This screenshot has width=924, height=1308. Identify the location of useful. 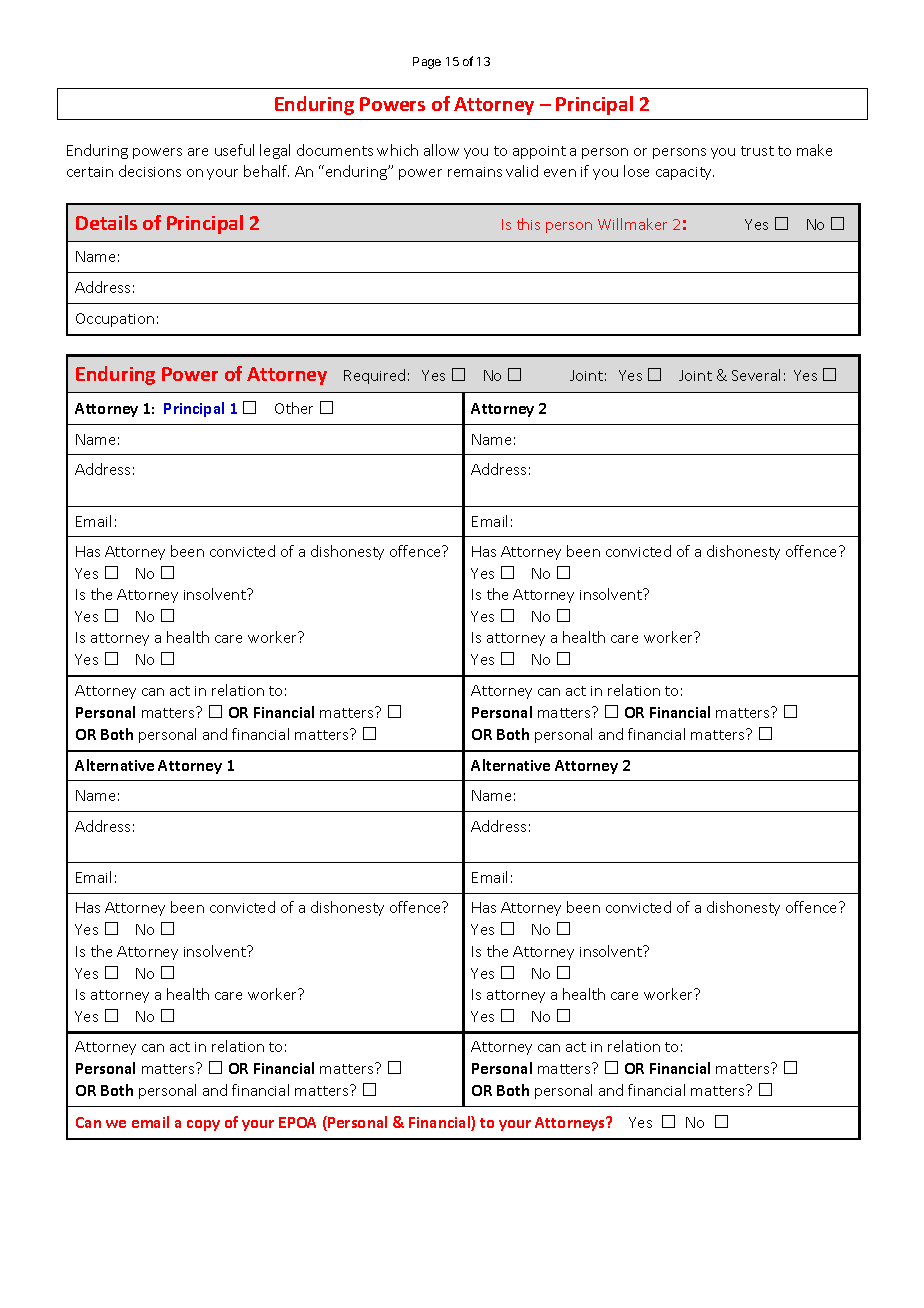
(234, 150).
